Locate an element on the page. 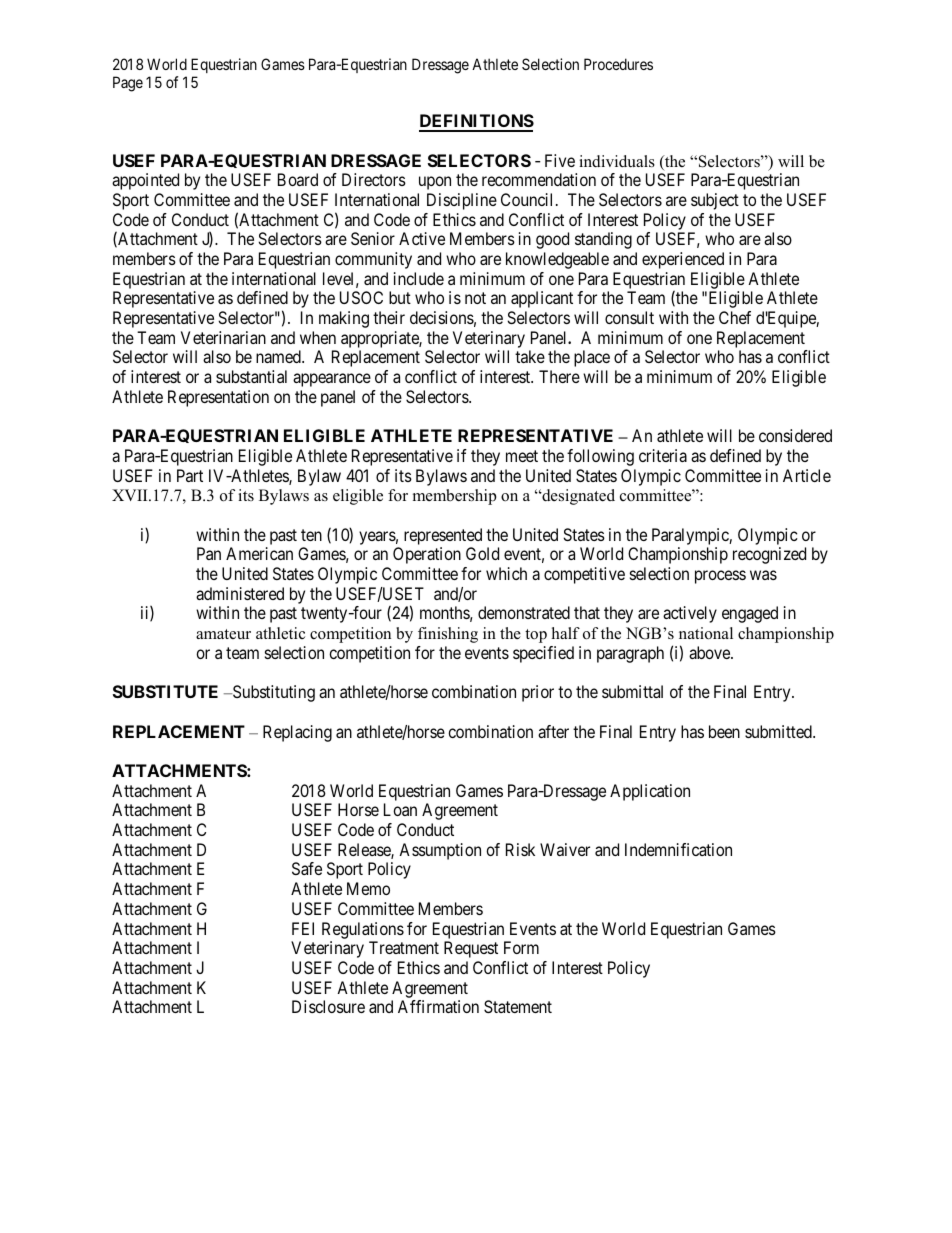 The width and height of the page is (952, 1233). meet is located at coordinates (522, 456).
